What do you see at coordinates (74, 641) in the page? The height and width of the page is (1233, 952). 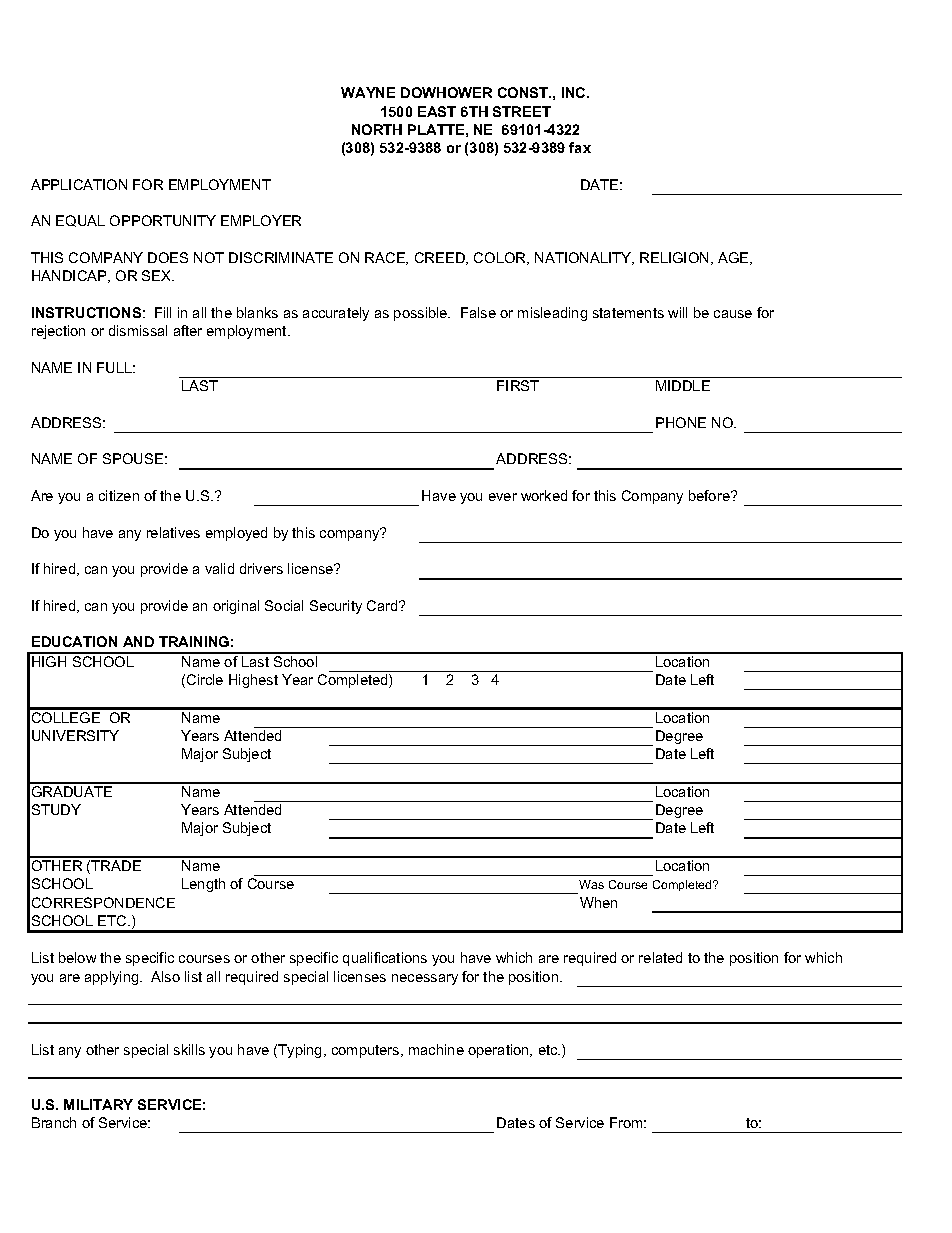 I see `EDUCATION` at bounding box center [74, 641].
